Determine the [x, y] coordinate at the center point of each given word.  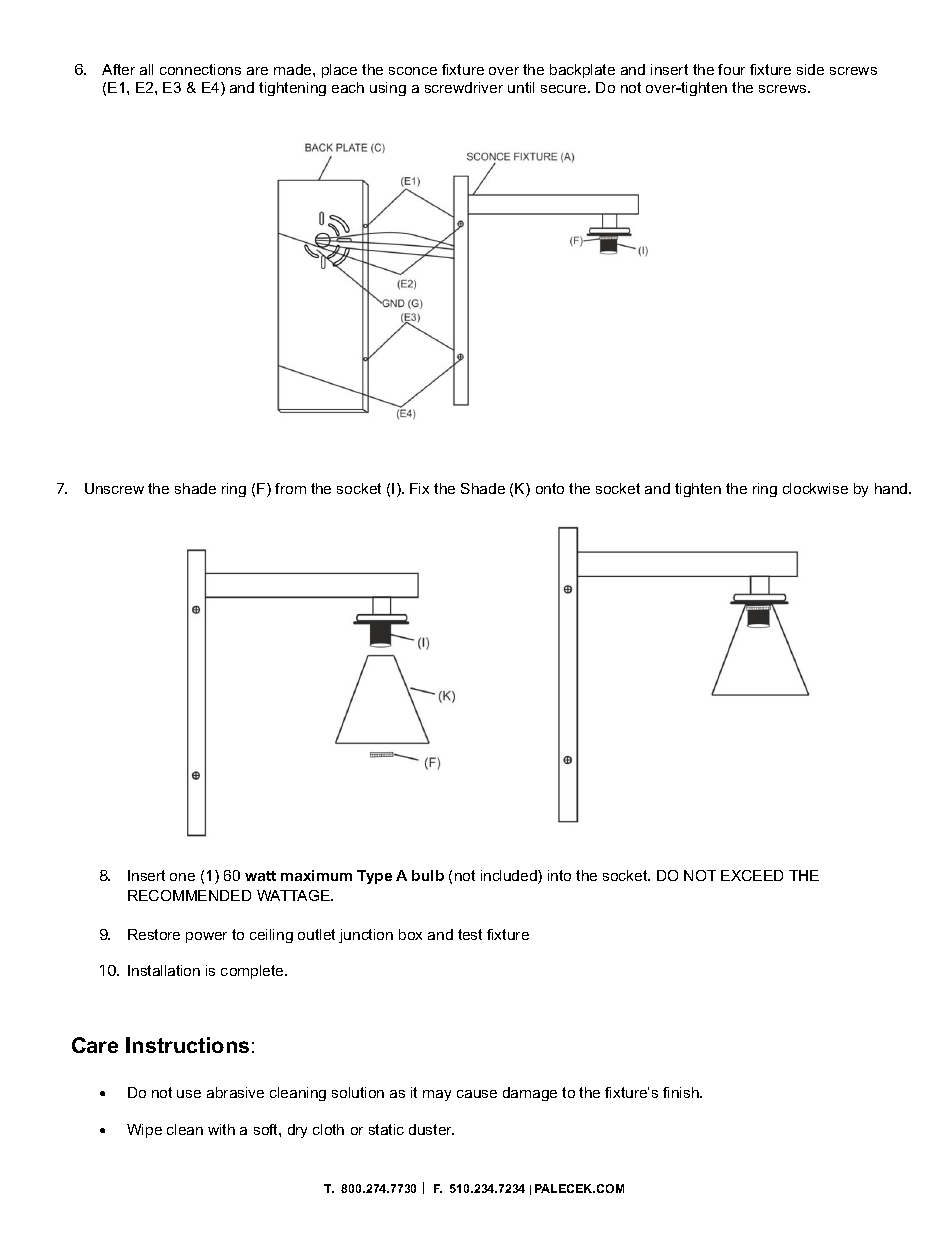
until [521, 87]
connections [200, 69]
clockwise [815, 488]
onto [550, 488]
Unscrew [114, 488]
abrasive [235, 1092]
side [810, 69]
